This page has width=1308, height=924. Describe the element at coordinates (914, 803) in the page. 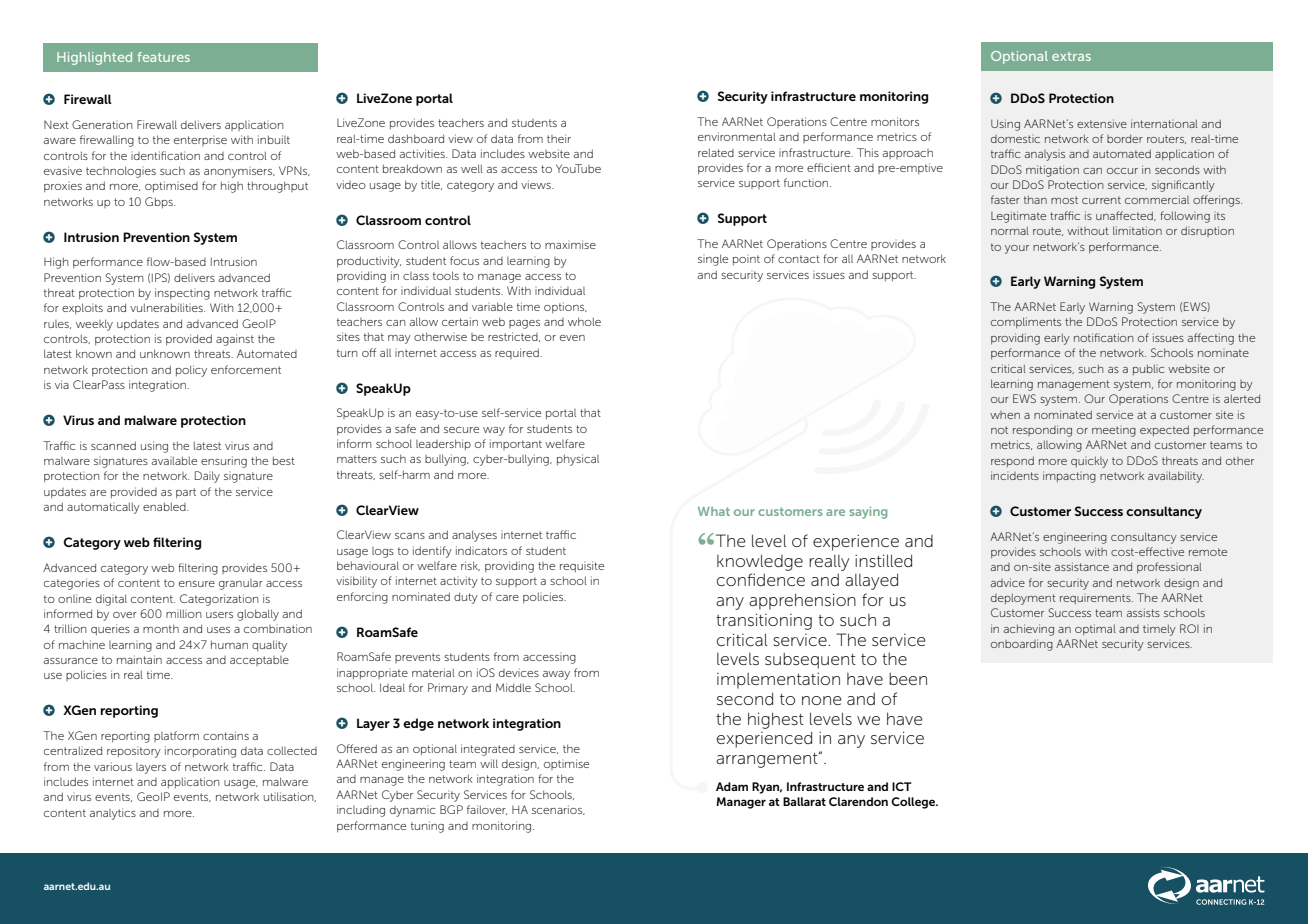

I see `College` at that location.
